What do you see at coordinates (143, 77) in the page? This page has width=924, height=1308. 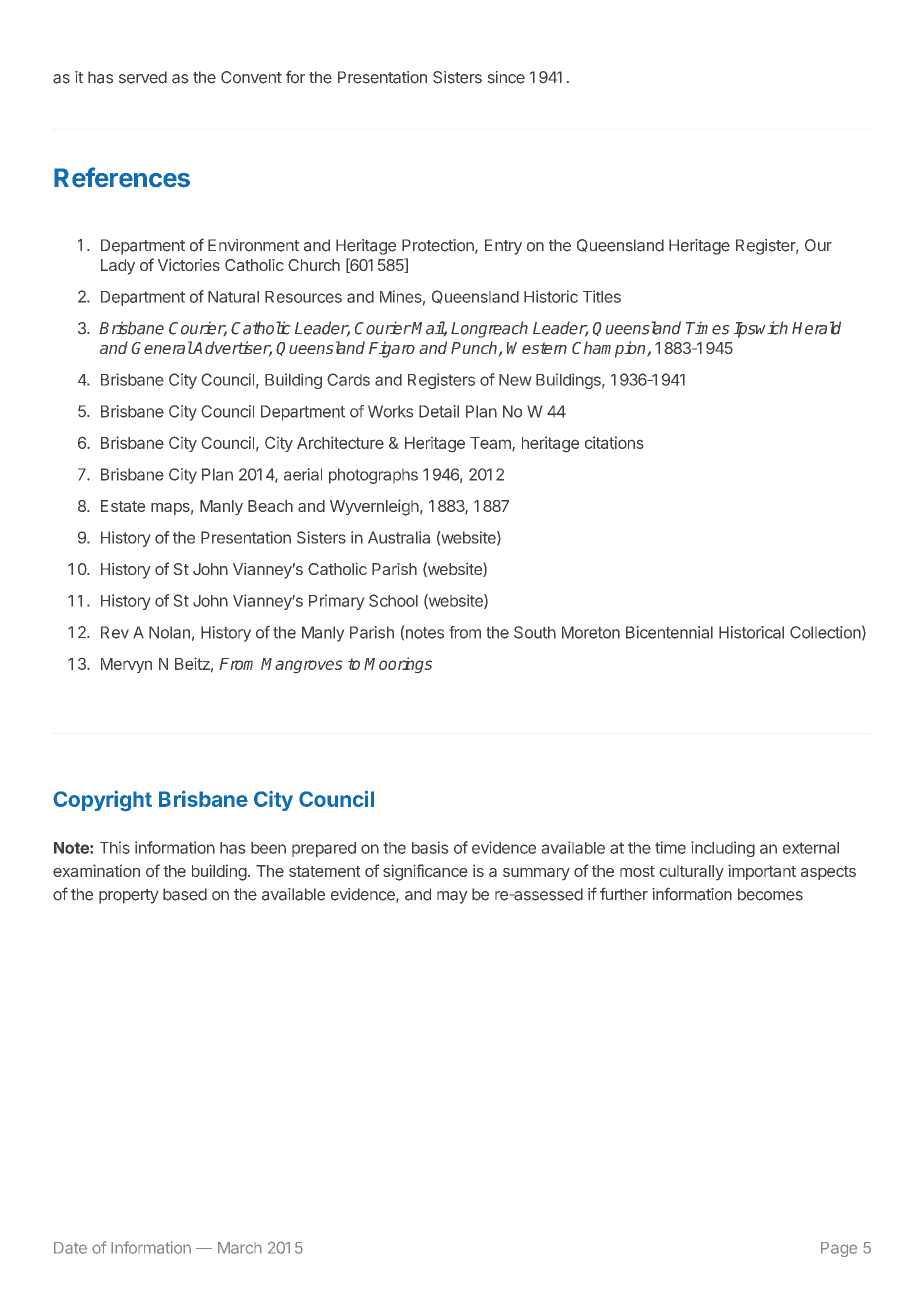 I see `served` at bounding box center [143, 77].
